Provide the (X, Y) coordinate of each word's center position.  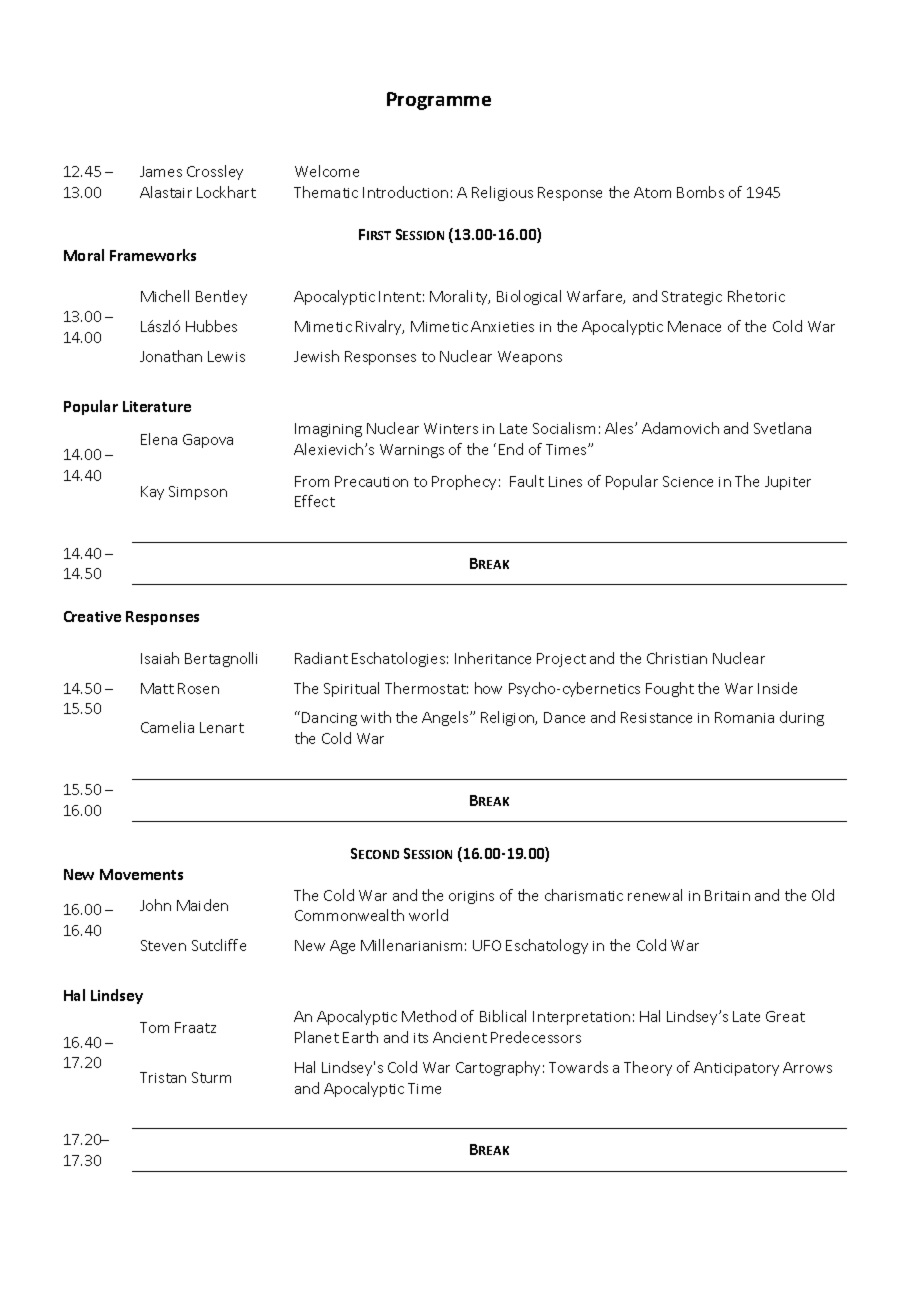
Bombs (700, 192)
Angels (446, 718)
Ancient (460, 1037)
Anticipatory (736, 1069)
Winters (451, 428)
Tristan (163, 1077)
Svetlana (782, 428)
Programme (439, 101)
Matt (157, 688)
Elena (159, 439)
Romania (744, 717)
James (161, 171)
